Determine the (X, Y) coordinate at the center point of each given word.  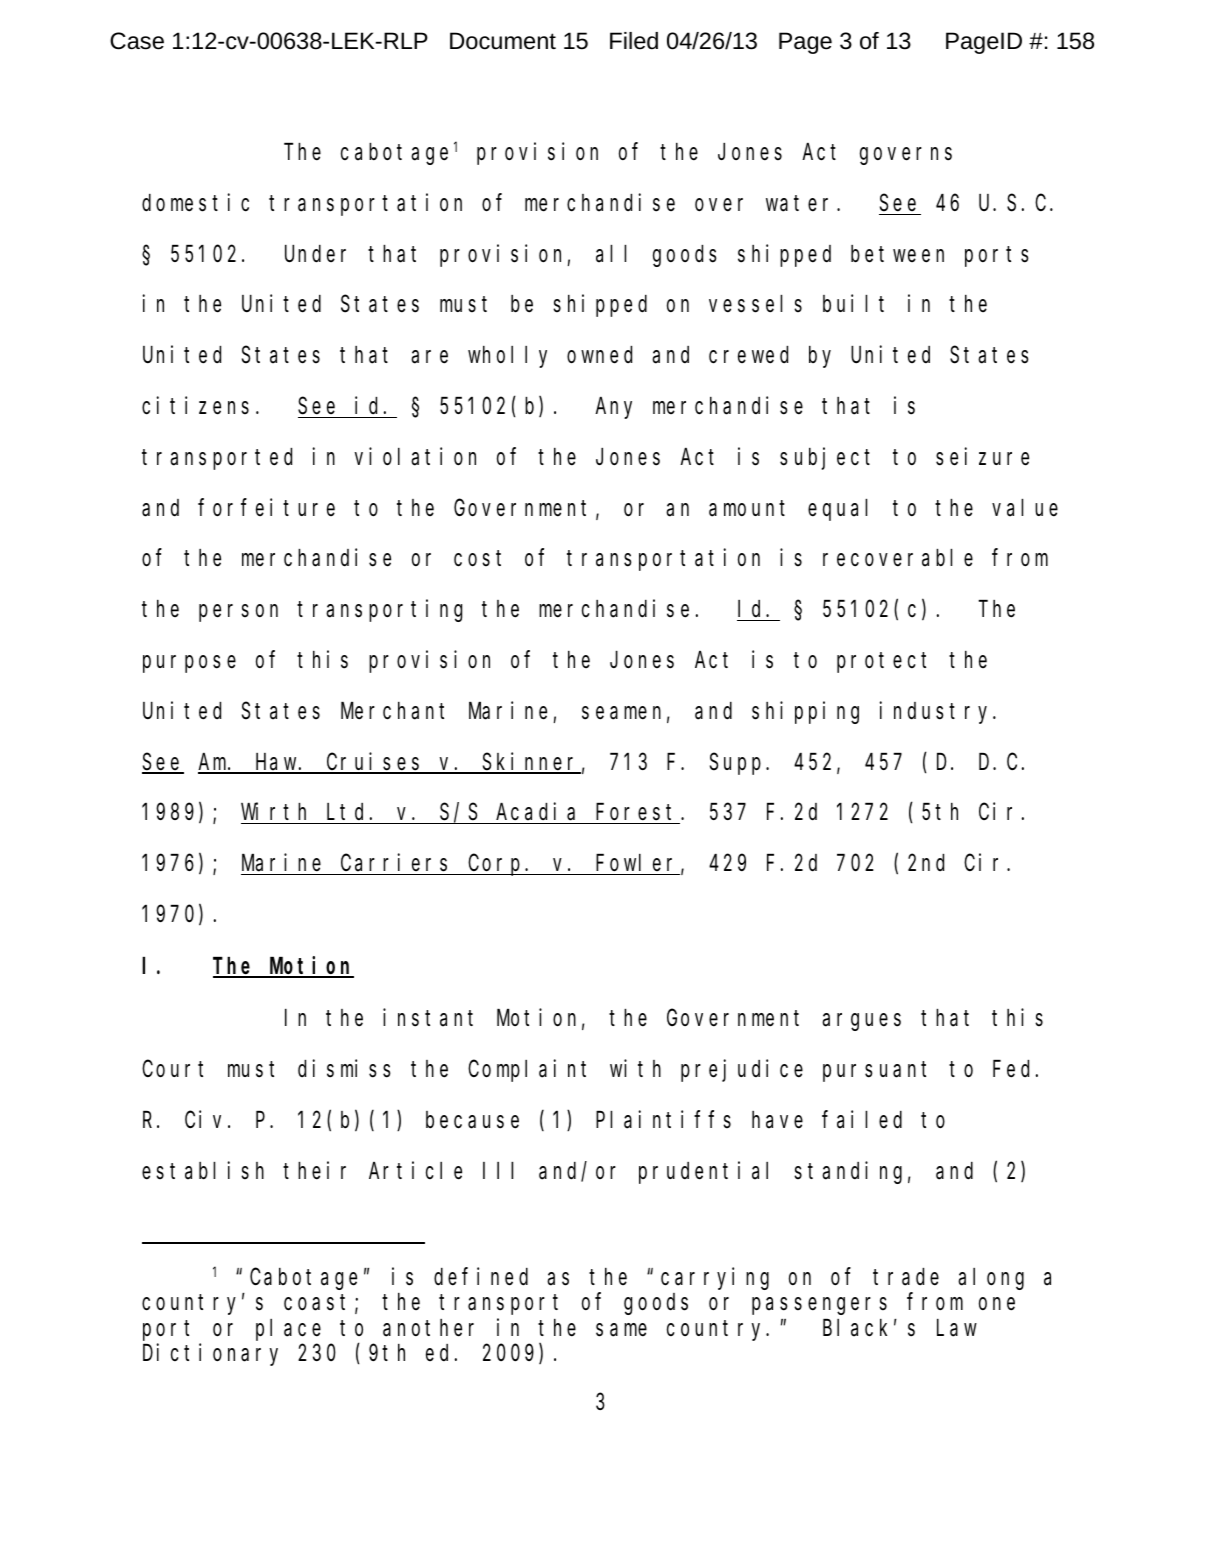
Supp (738, 764)
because (472, 1120)
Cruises (375, 762)
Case (137, 41)
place (288, 1330)
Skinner (531, 762)
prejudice (742, 1071)
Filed (634, 41)
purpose (189, 664)
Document (503, 41)
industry (937, 712)
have (777, 1120)
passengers (819, 1306)
